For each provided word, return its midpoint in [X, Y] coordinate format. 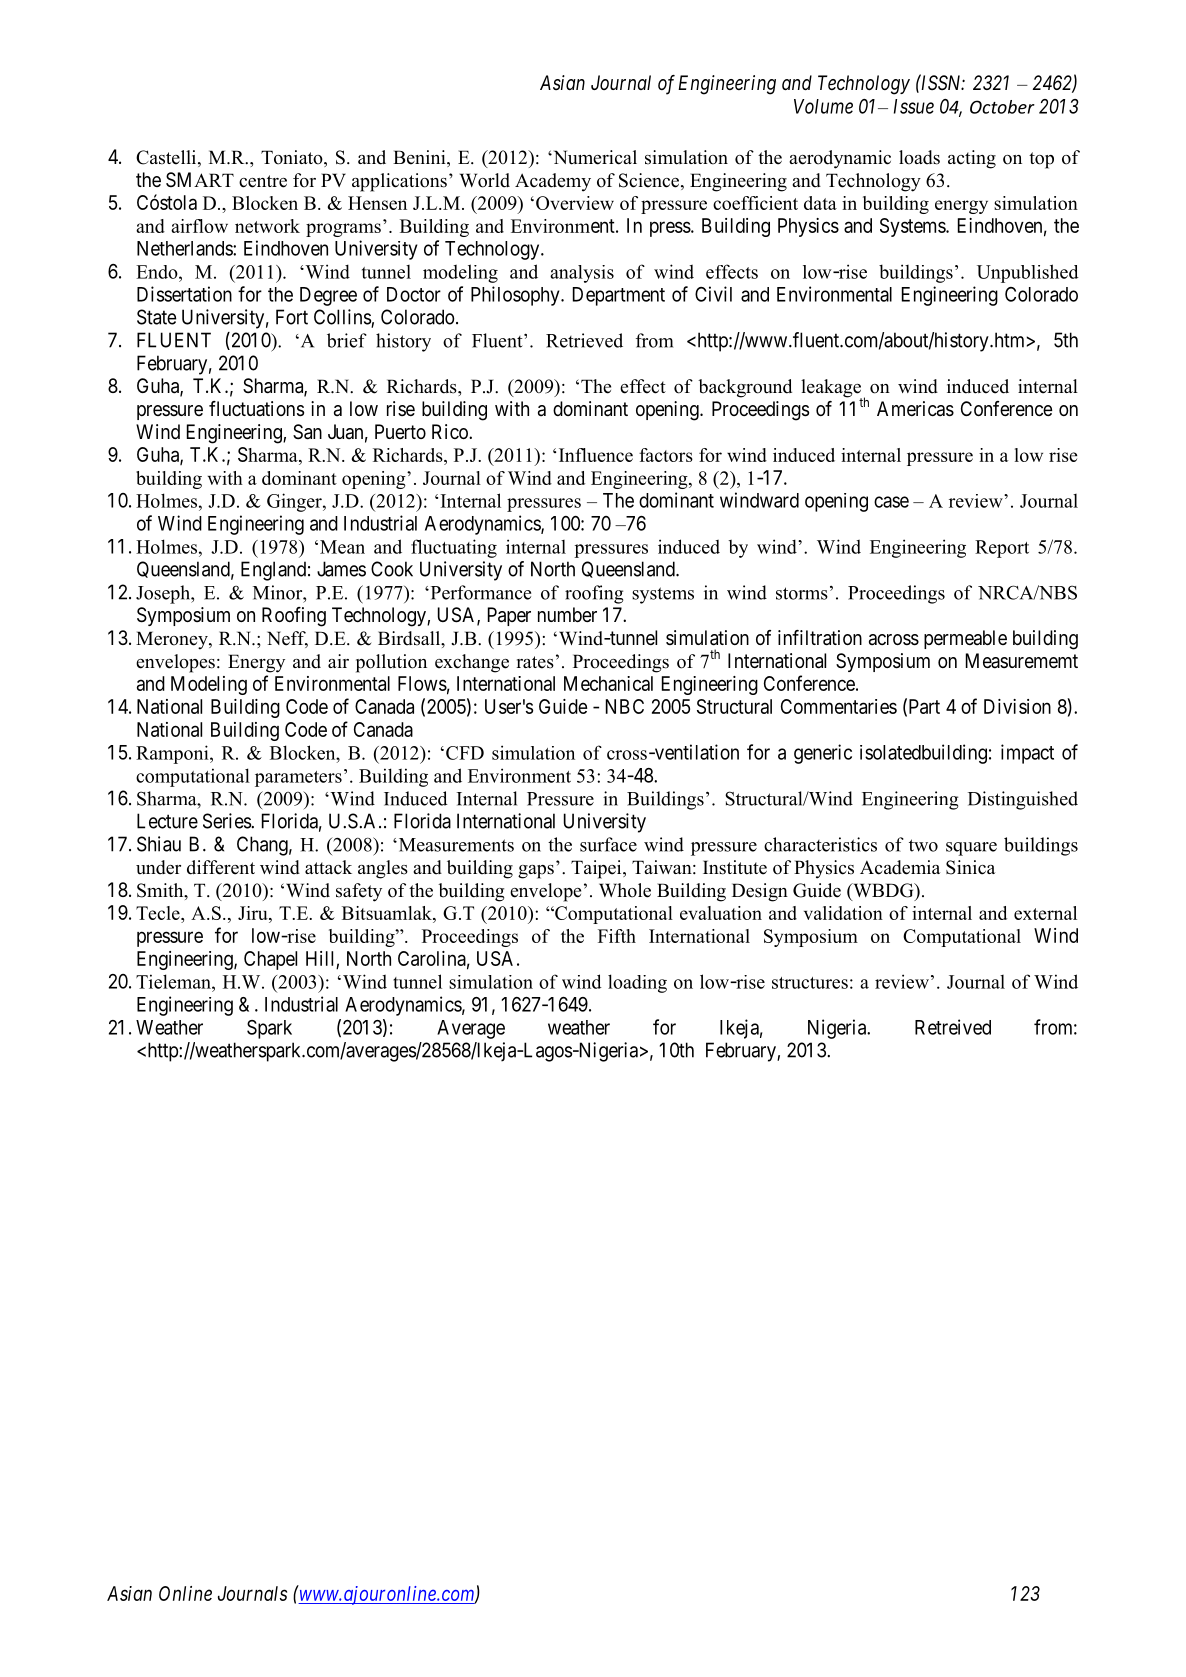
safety [359, 892]
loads [919, 157]
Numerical [594, 157]
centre [263, 181]
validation [843, 913]
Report [1002, 549]
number [567, 614]
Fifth [617, 936]
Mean [342, 547]
